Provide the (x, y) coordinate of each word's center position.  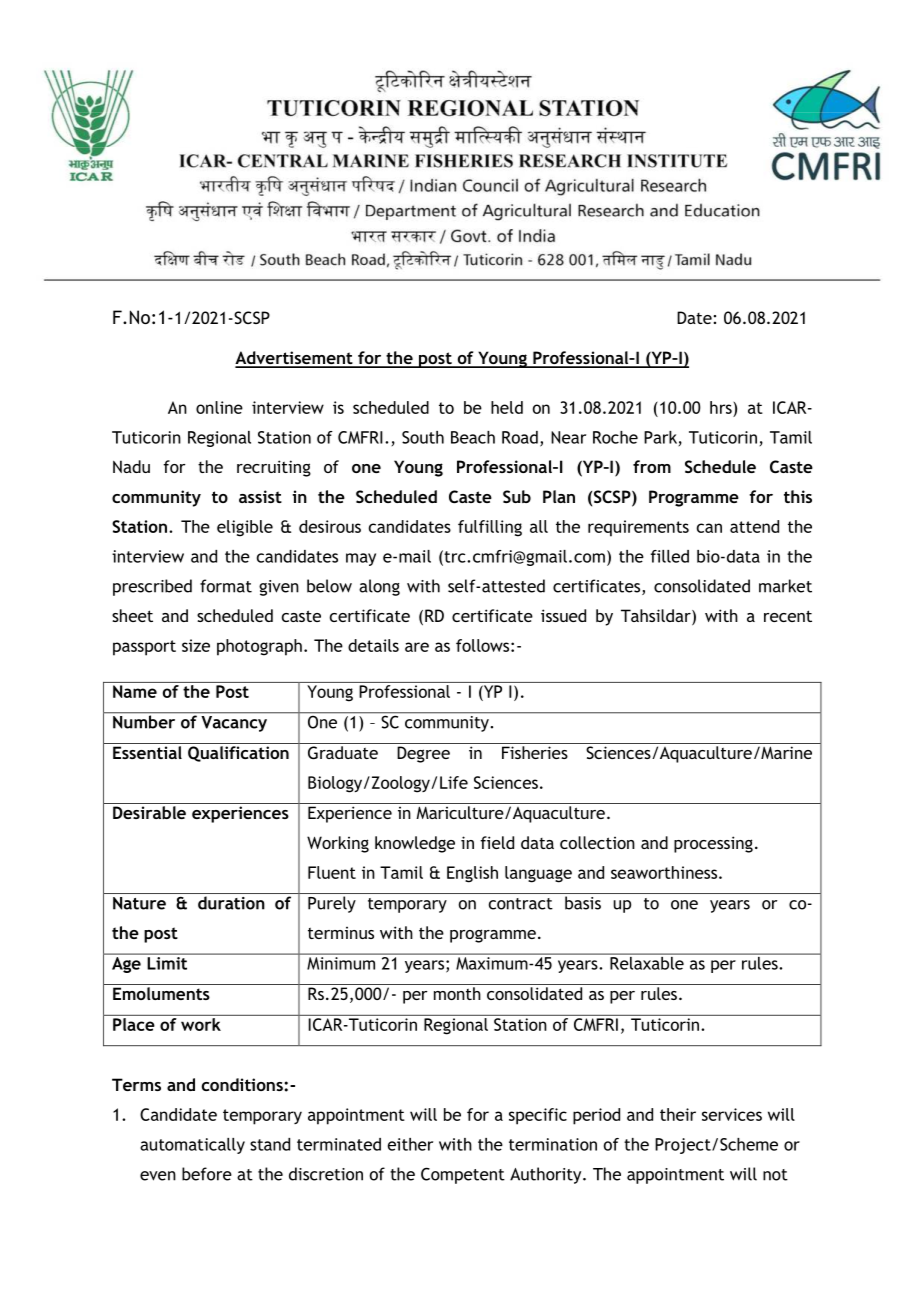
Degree (423, 754)
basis (583, 903)
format (226, 586)
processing (713, 844)
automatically (192, 1146)
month (457, 993)
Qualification (238, 754)
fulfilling (490, 528)
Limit (167, 963)
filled (670, 556)
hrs (721, 407)
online (219, 407)
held (507, 407)
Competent (463, 1175)
